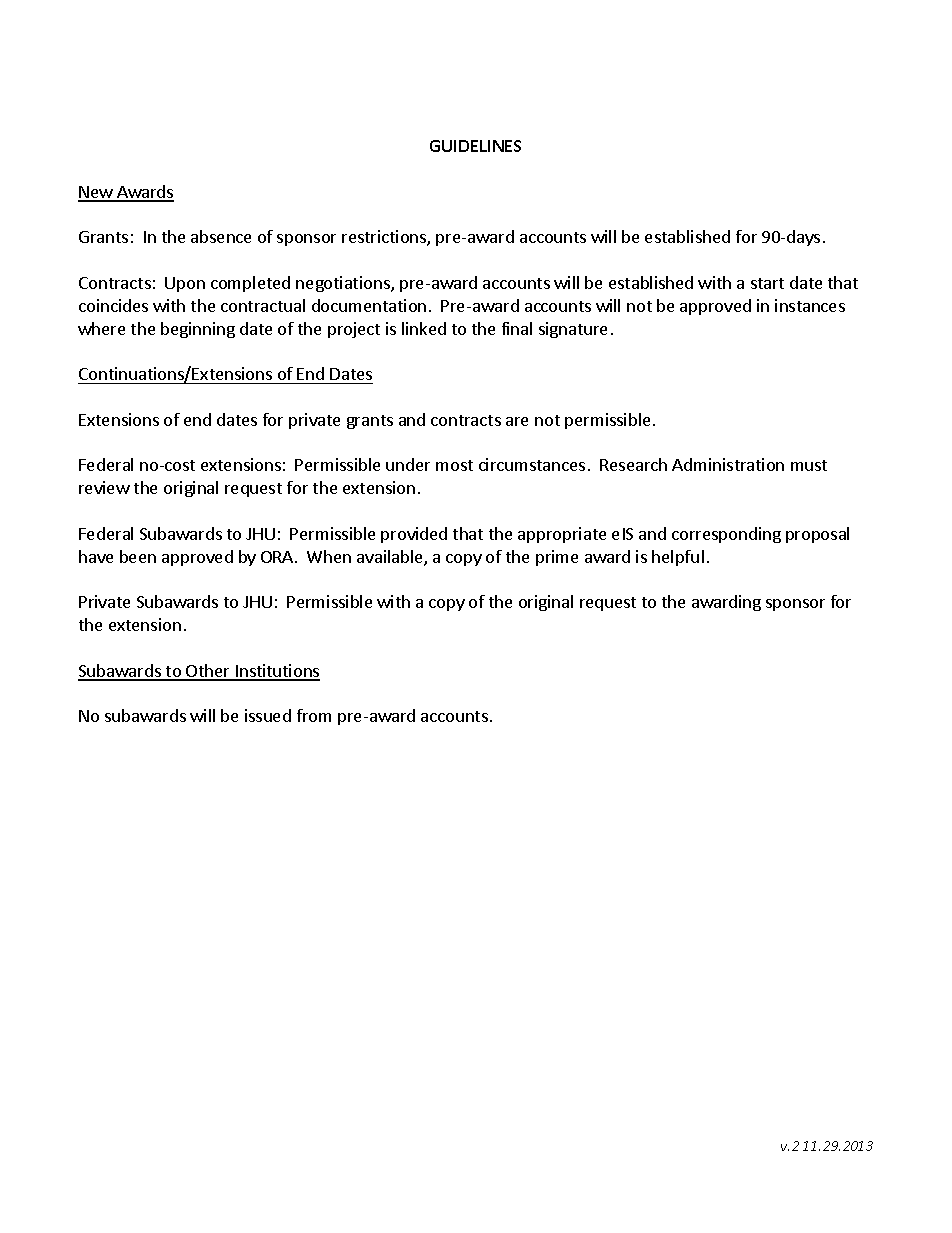  I want to click on signature, so click(573, 330).
